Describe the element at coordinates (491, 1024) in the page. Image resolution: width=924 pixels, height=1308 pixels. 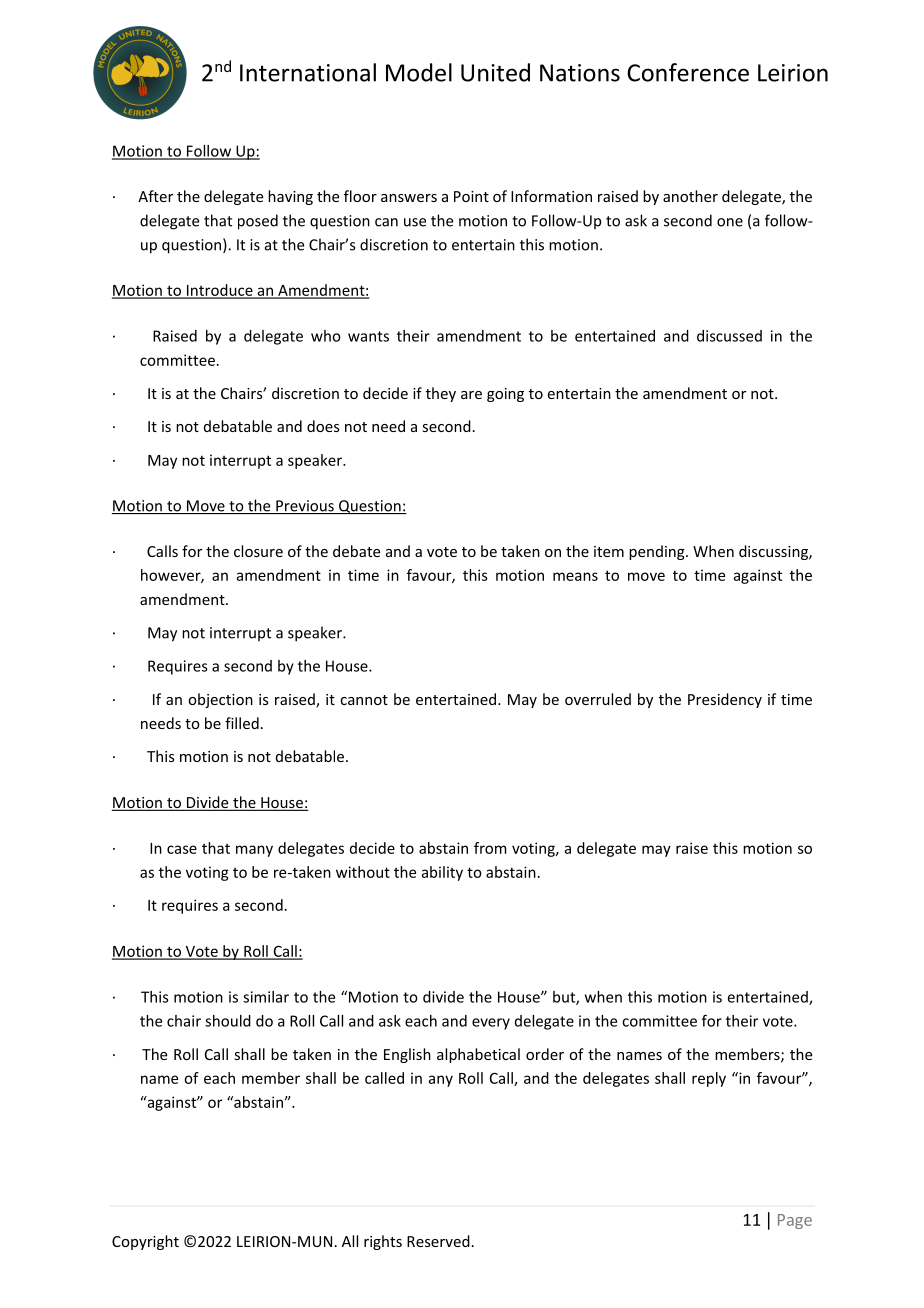
I see `every` at that location.
